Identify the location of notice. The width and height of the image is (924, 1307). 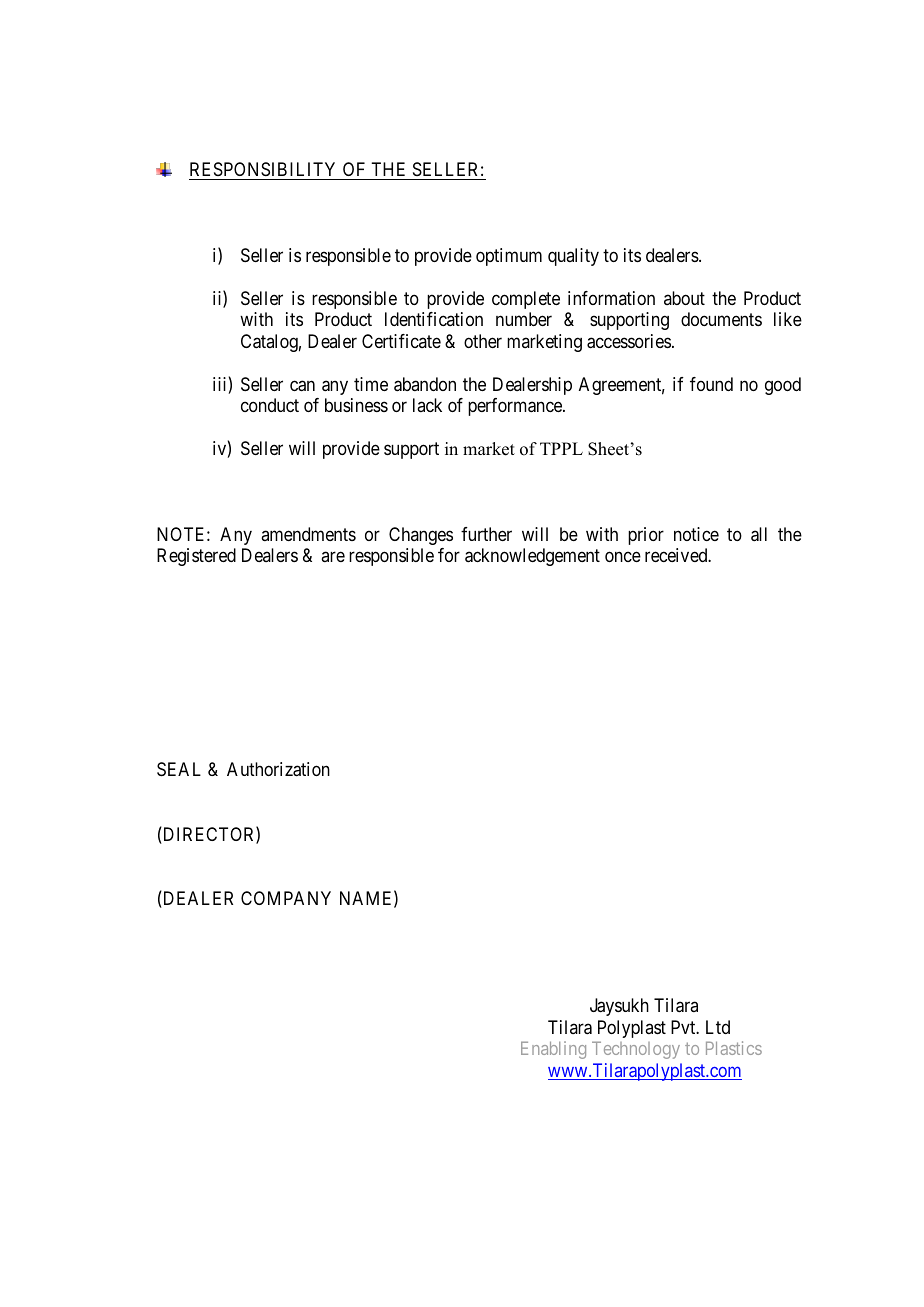
(696, 534).
